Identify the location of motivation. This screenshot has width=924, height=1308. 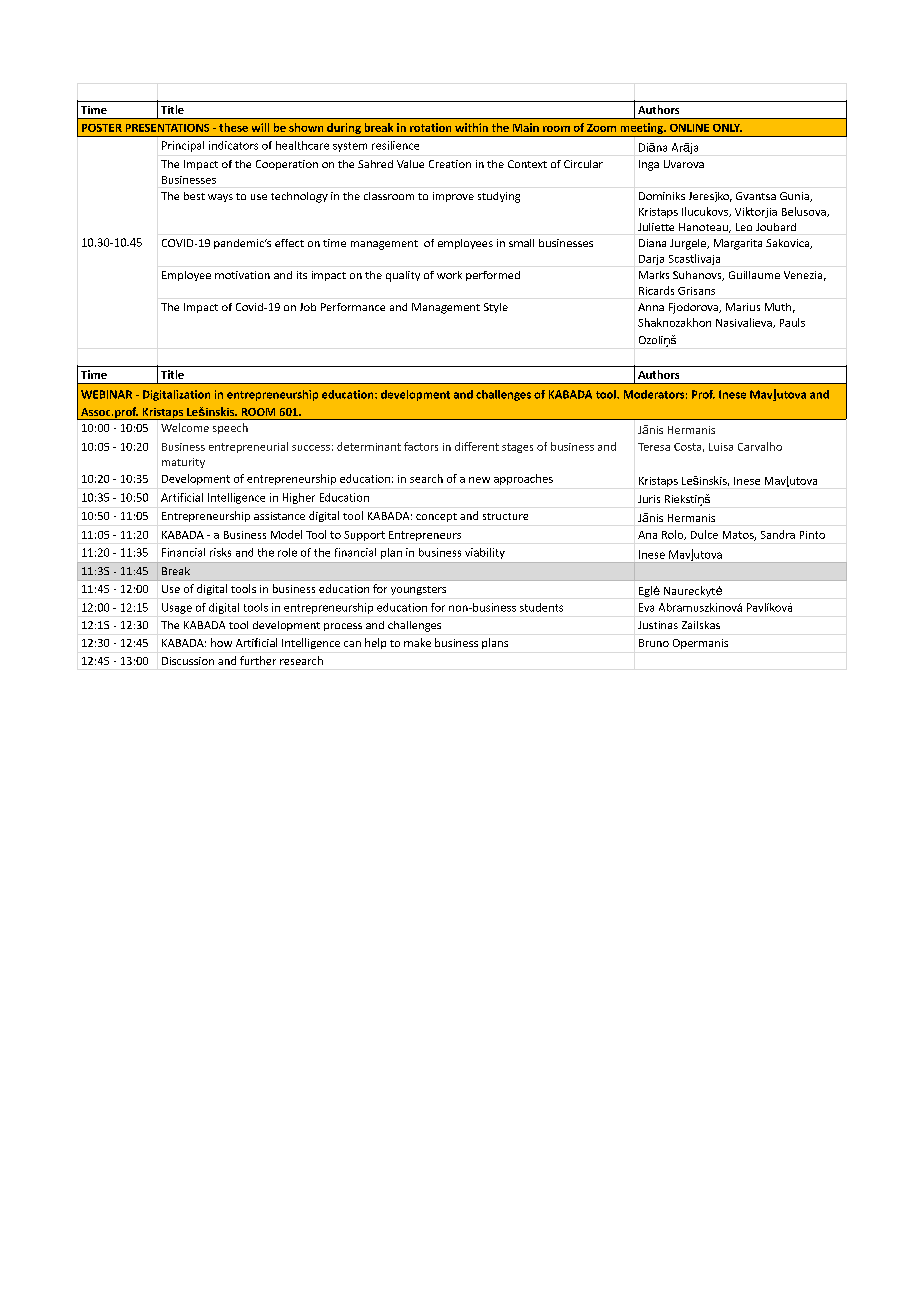
(242, 275).
